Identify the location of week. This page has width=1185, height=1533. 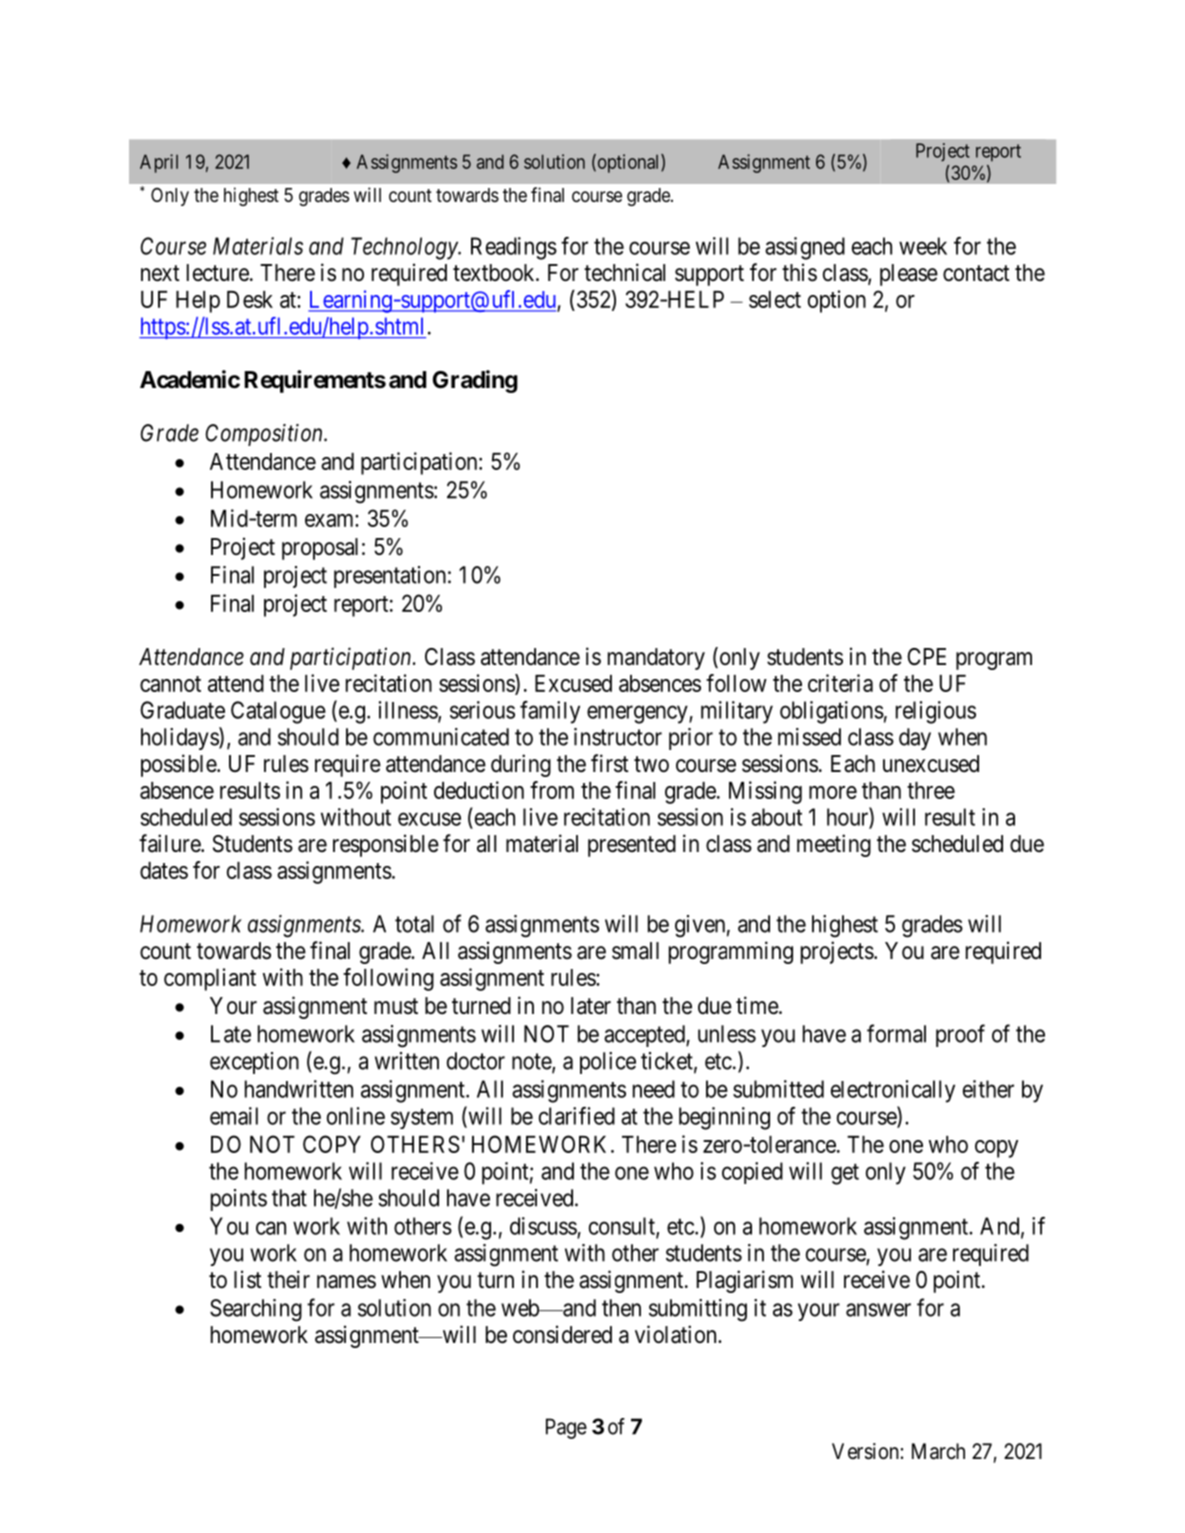
(923, 246).
